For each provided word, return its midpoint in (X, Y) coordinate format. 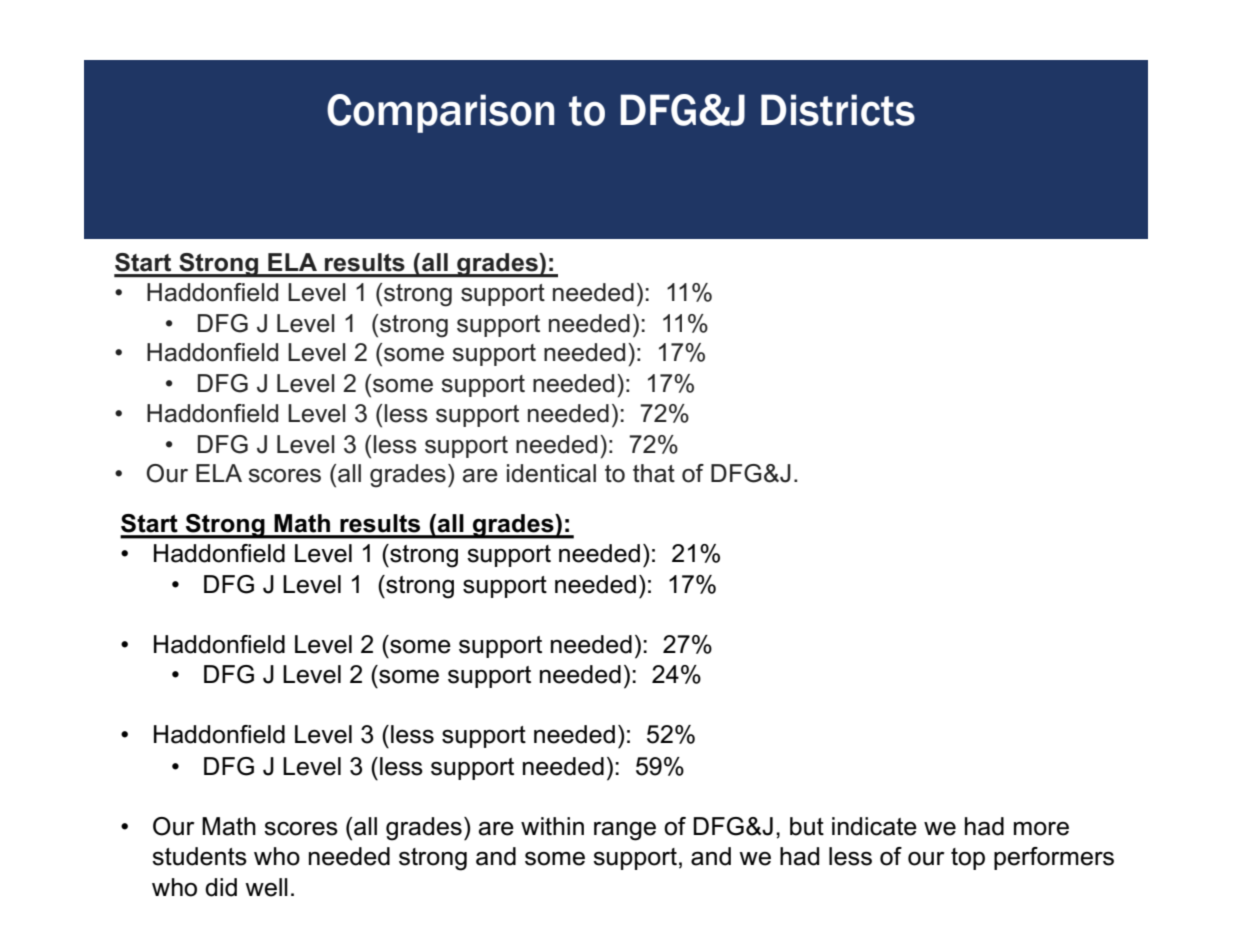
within (552, 826)
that (654, 473)
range (625, 831)
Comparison (440, 113)
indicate (874, 826)
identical (551, 473)
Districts (838, 110)
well (266, 887)
